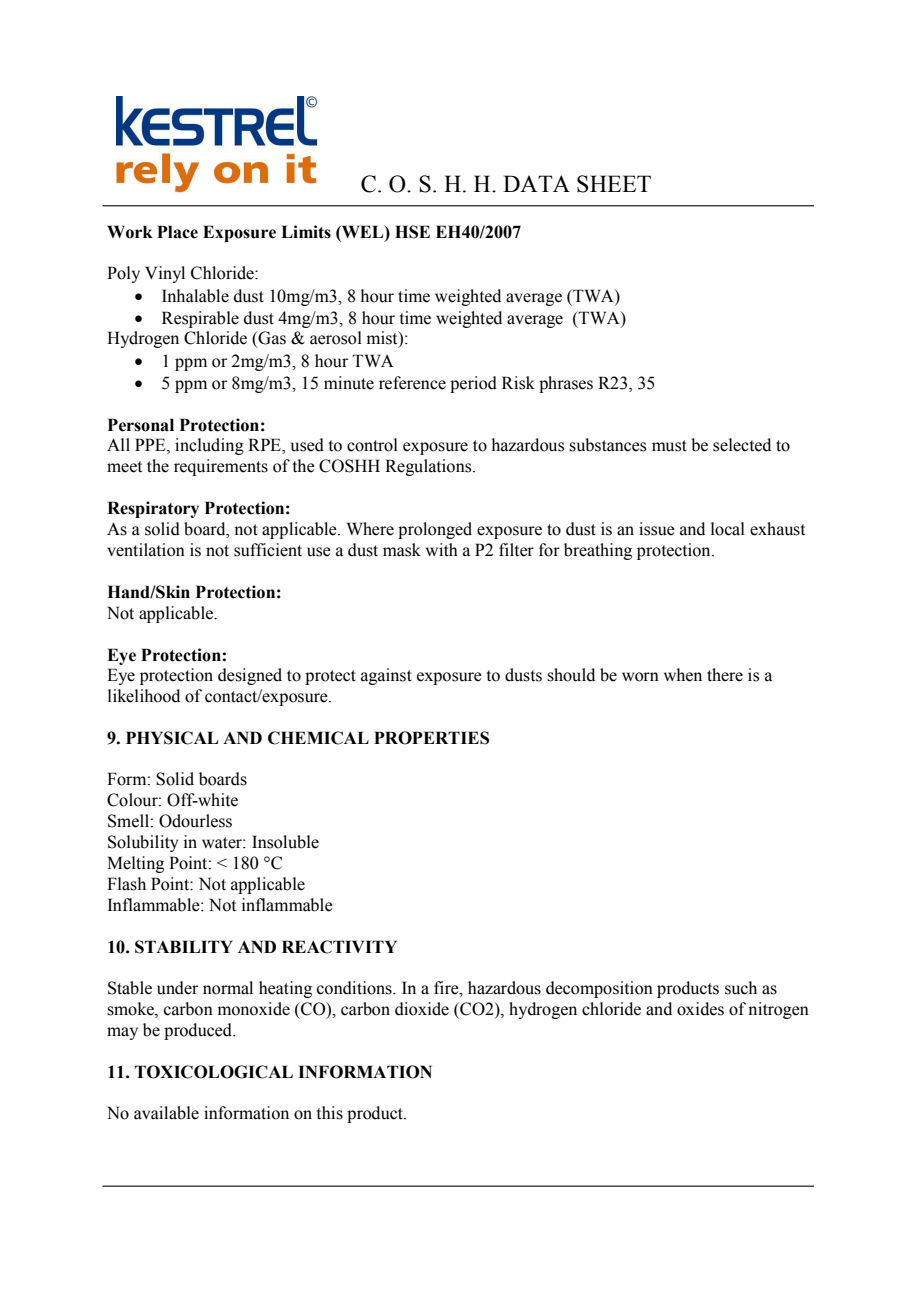  Describe the element at coordinates (177, 232) in the screenshot. I see `Place` at that location.
